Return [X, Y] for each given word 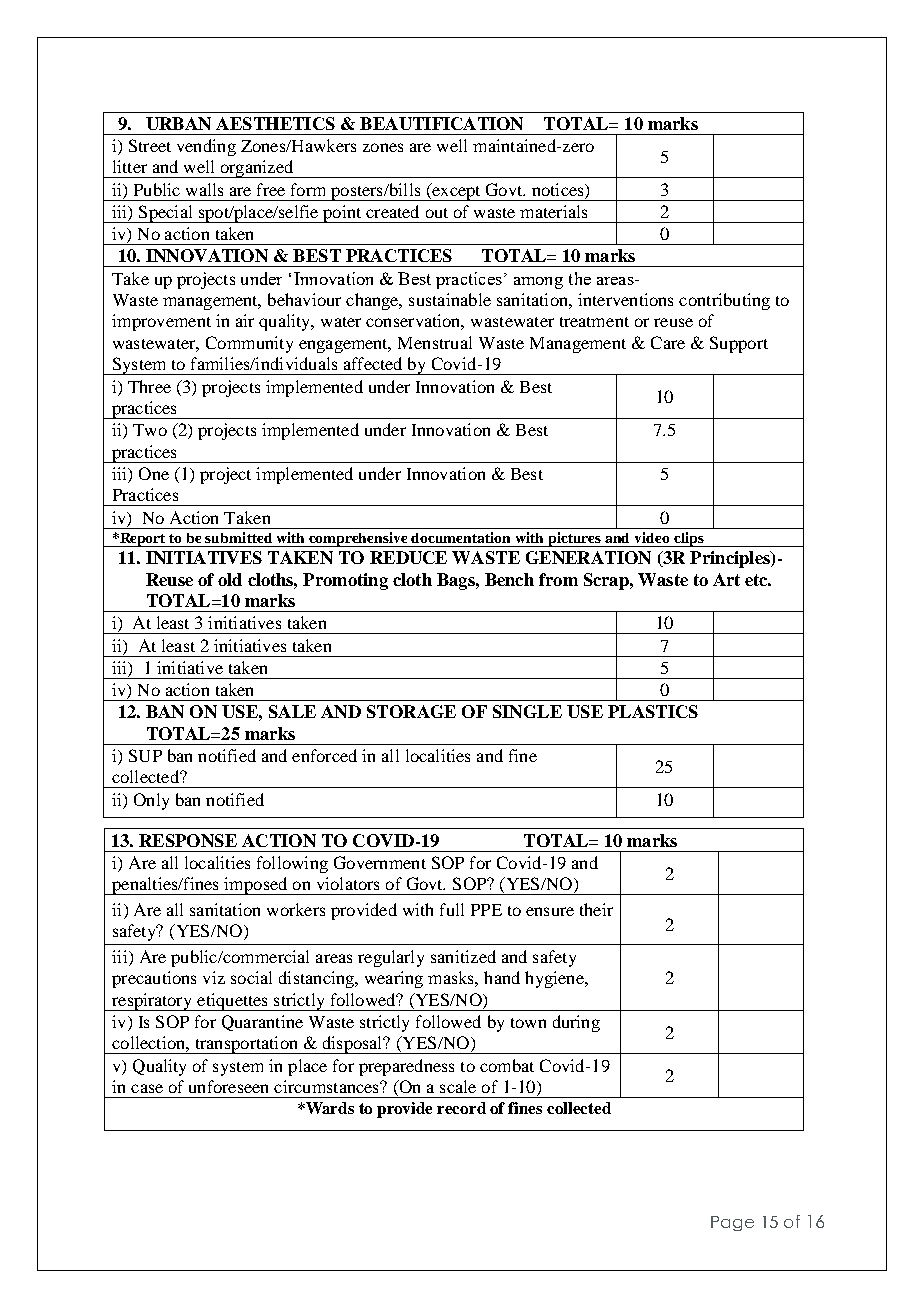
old [230, 579]
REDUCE [408, 557]
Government [380, 862]
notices [559, 189]
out [437, 213]
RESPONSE [188, 840]
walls [204, 189]
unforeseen [228, 1086]
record [461, 1108]
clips [689, 539]
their [596, 909]
